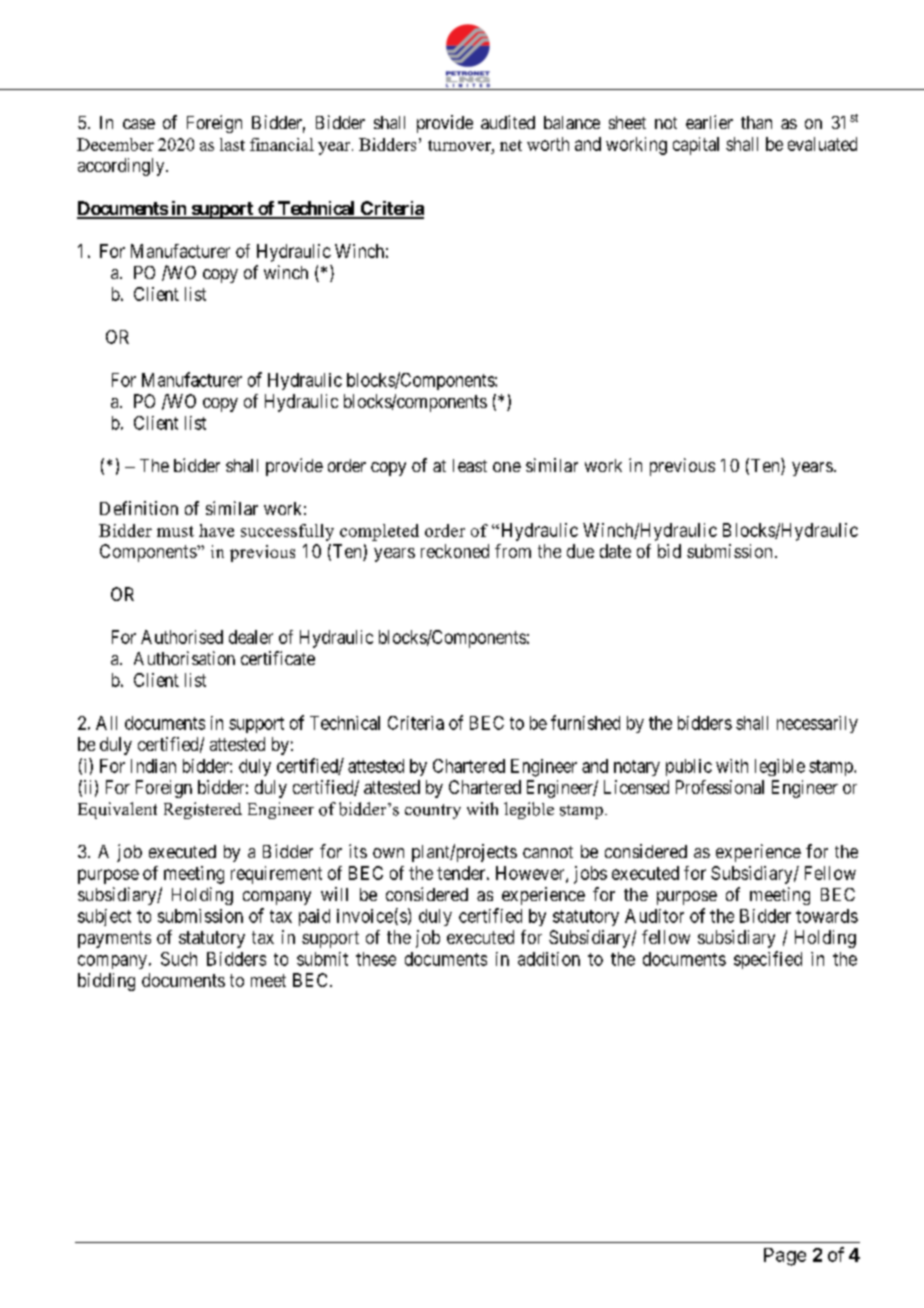 This page has height=1308, width=924. Describe the element at coordinates (615, 551) in the page. I see `date` at that location.
